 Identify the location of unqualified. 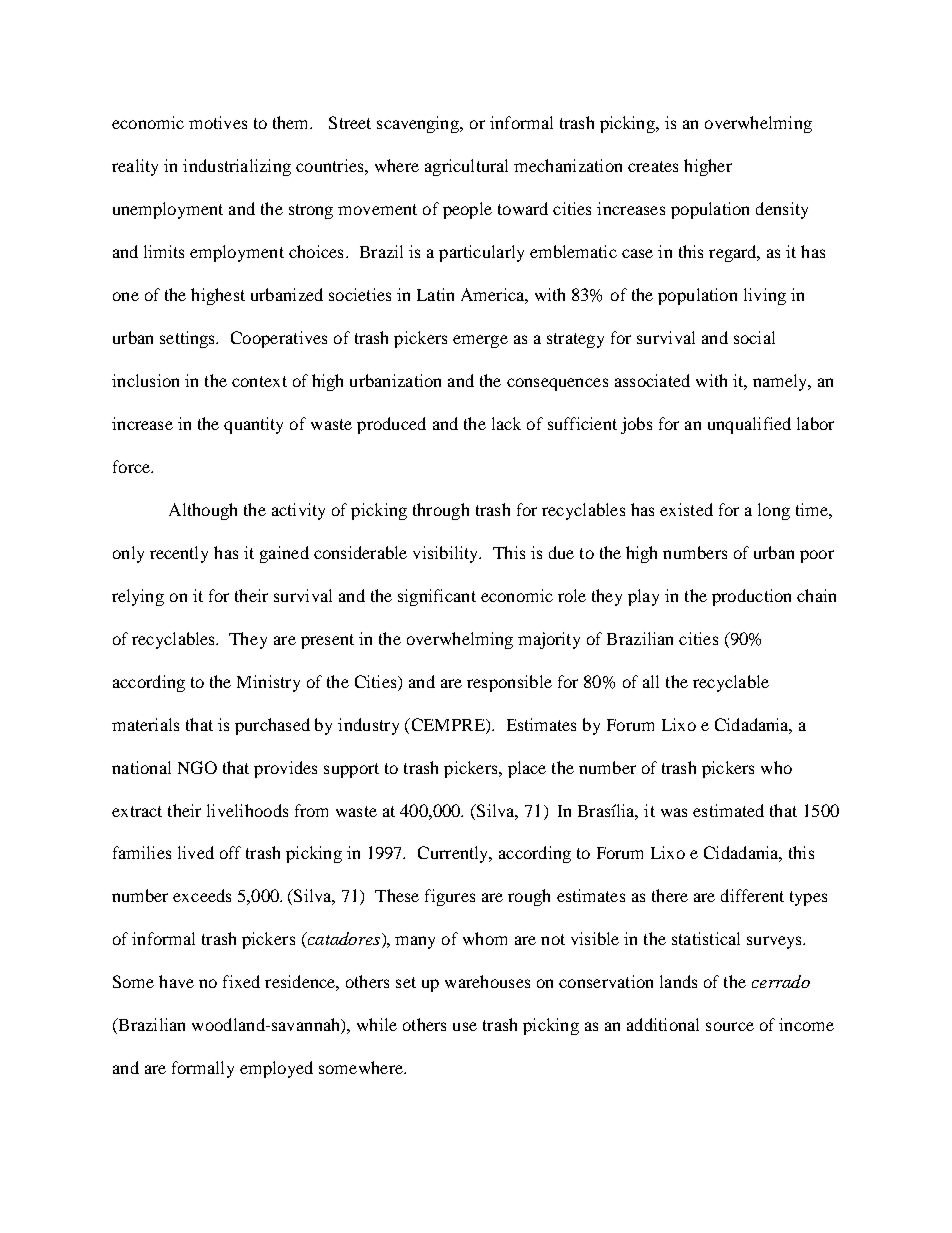
(749, 425).
